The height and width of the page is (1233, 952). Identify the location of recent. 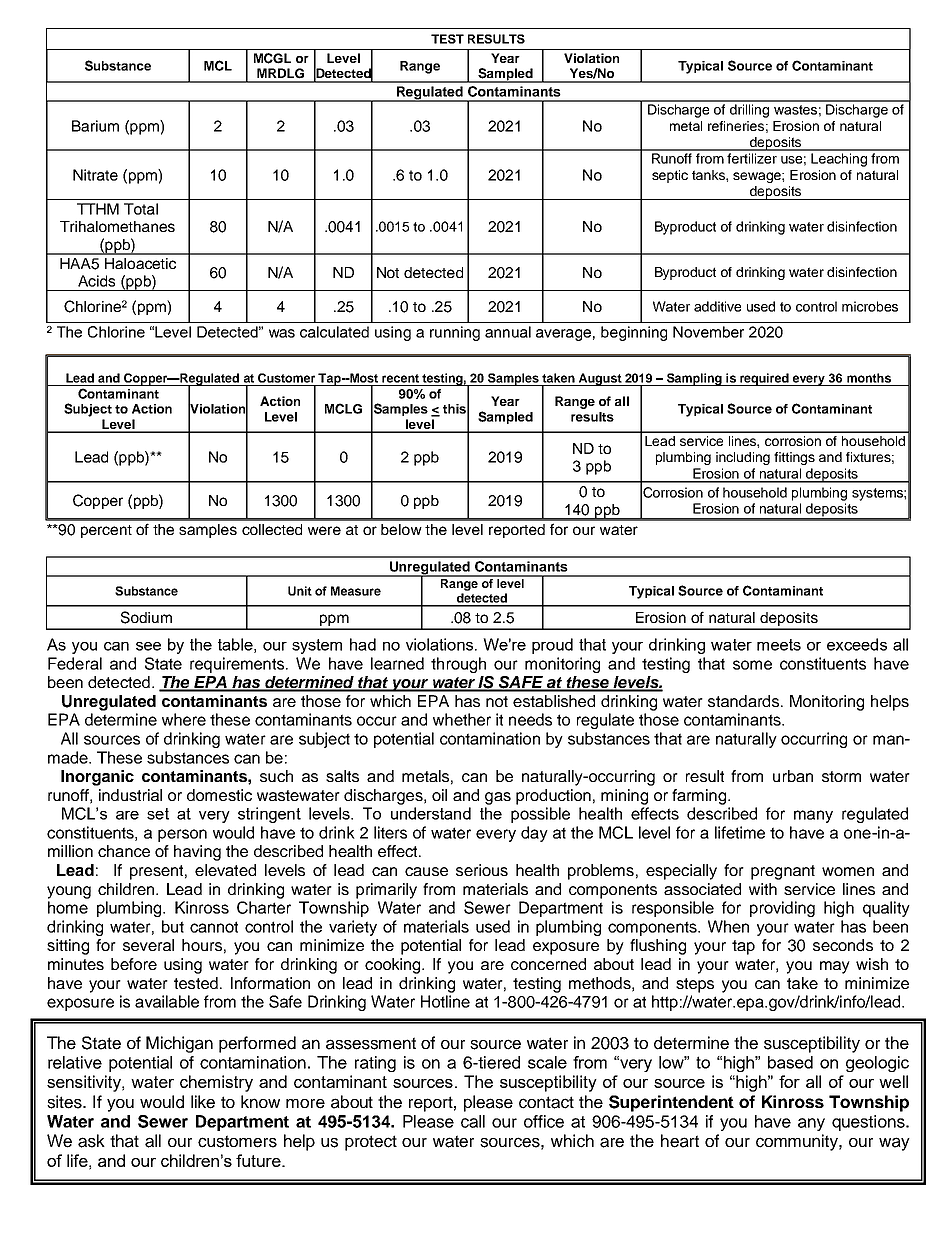
(400, 378).
